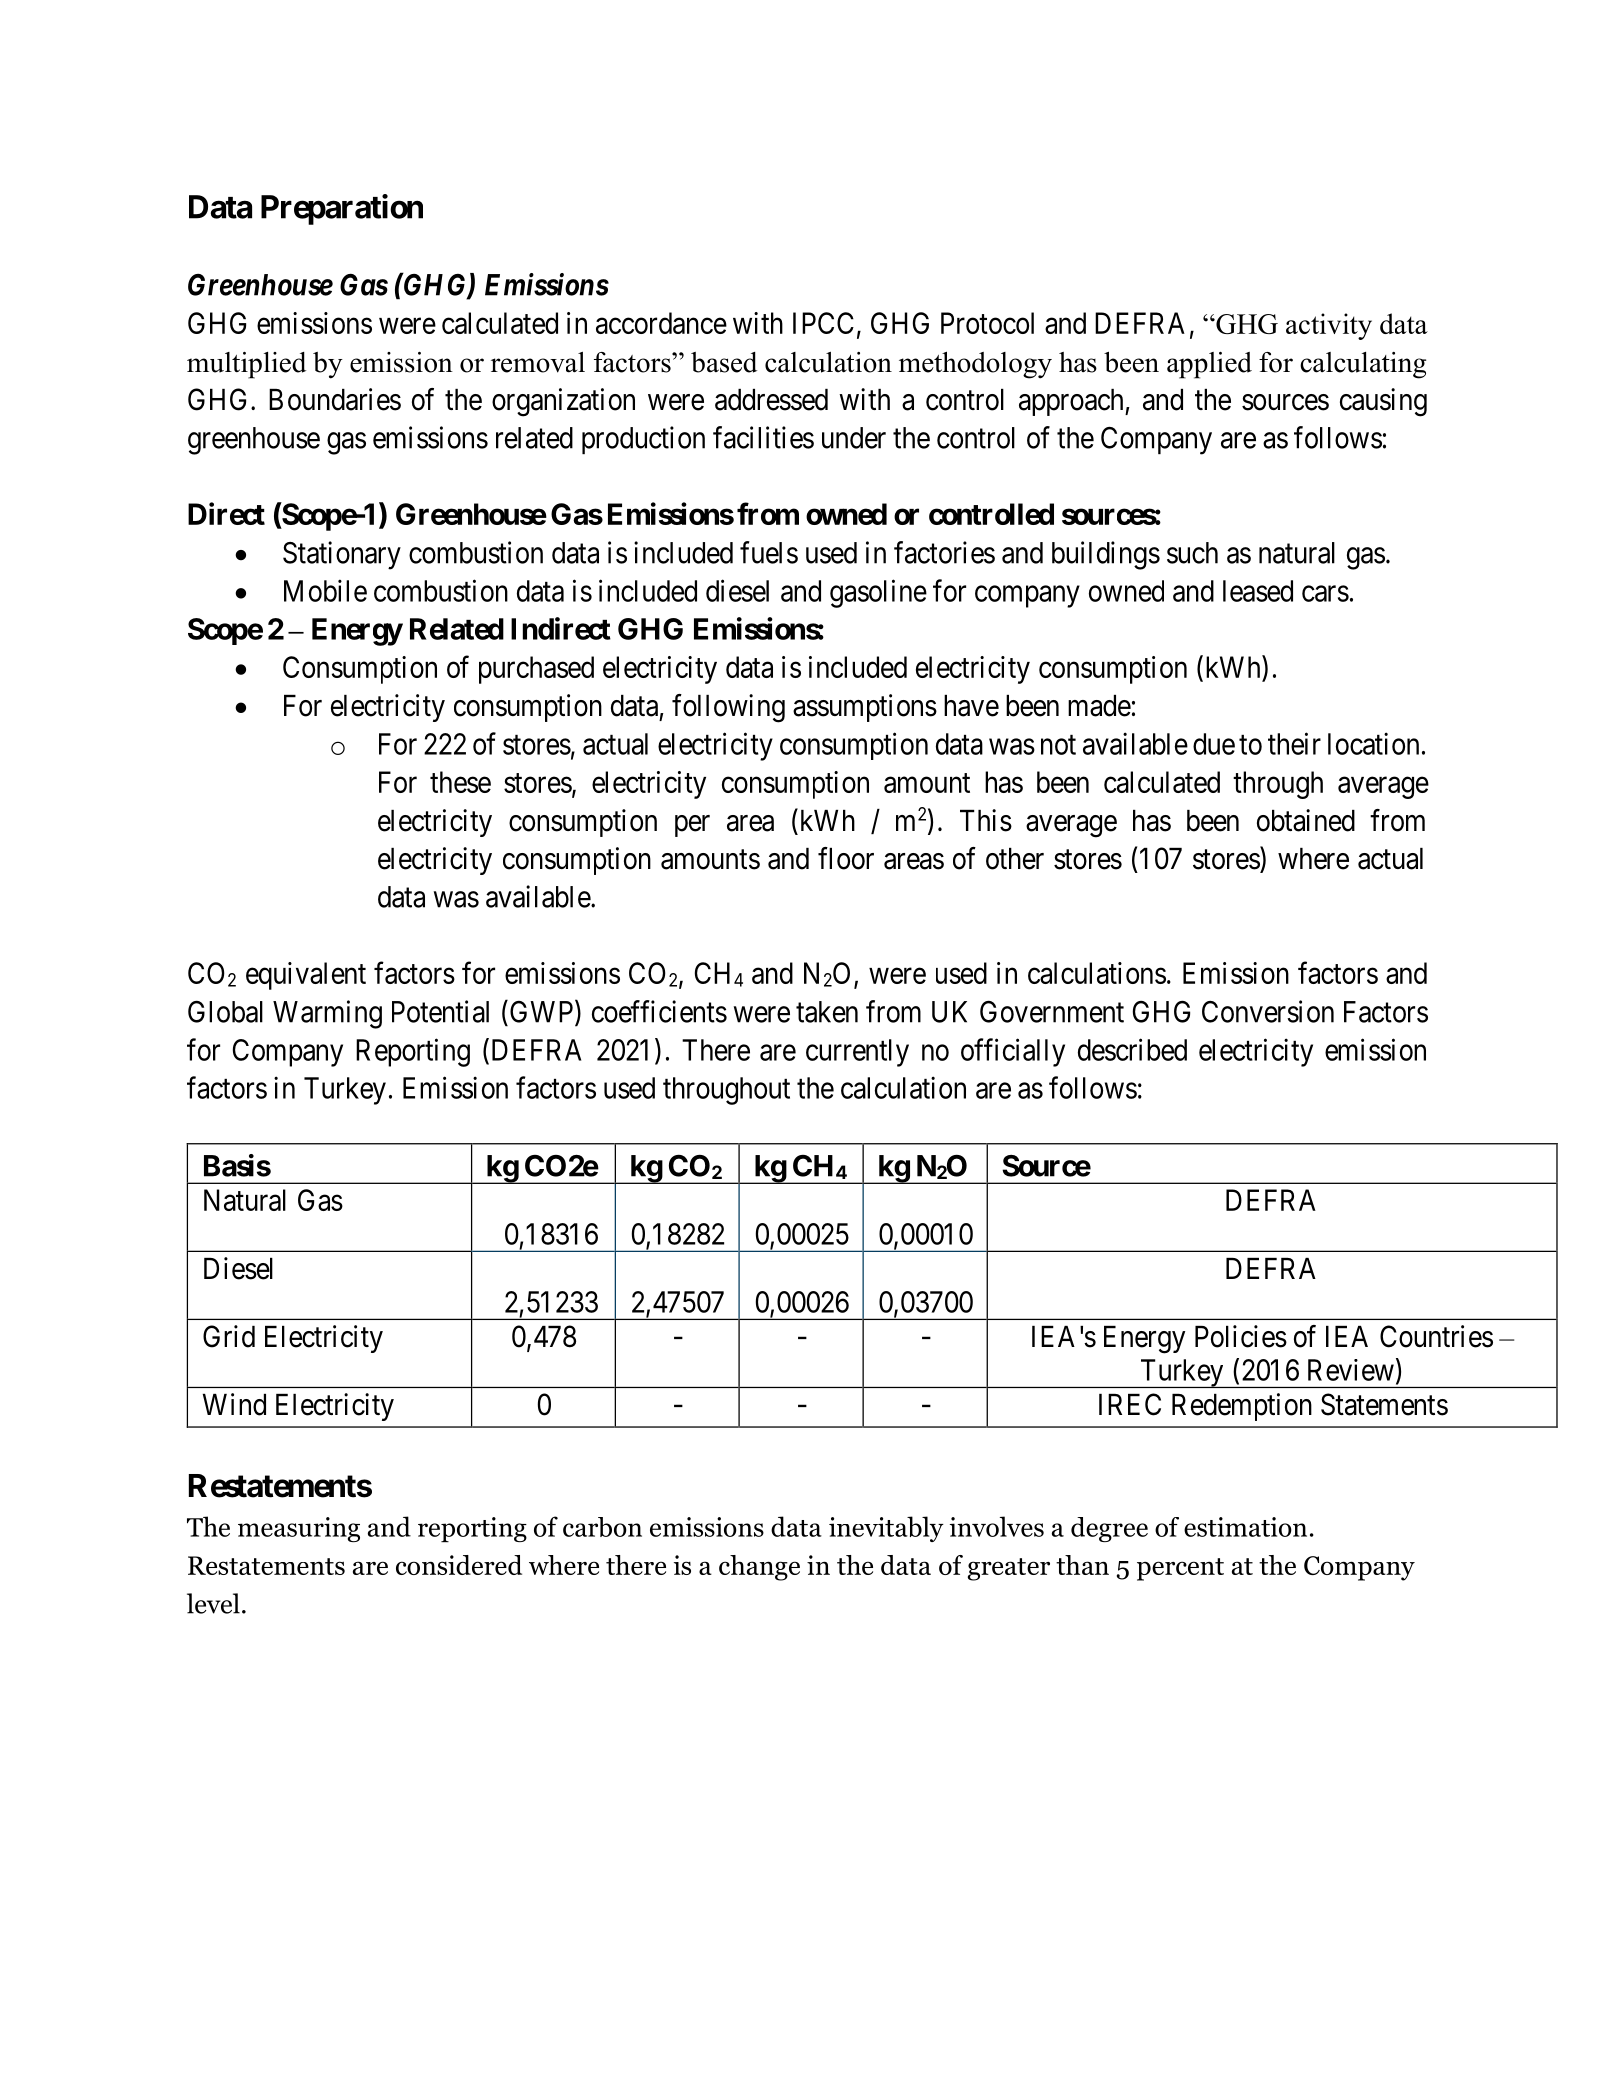 Image resolution: width=1614 pixels, height=2089 pixels. I want to click on activity, so click(1329, 326).
